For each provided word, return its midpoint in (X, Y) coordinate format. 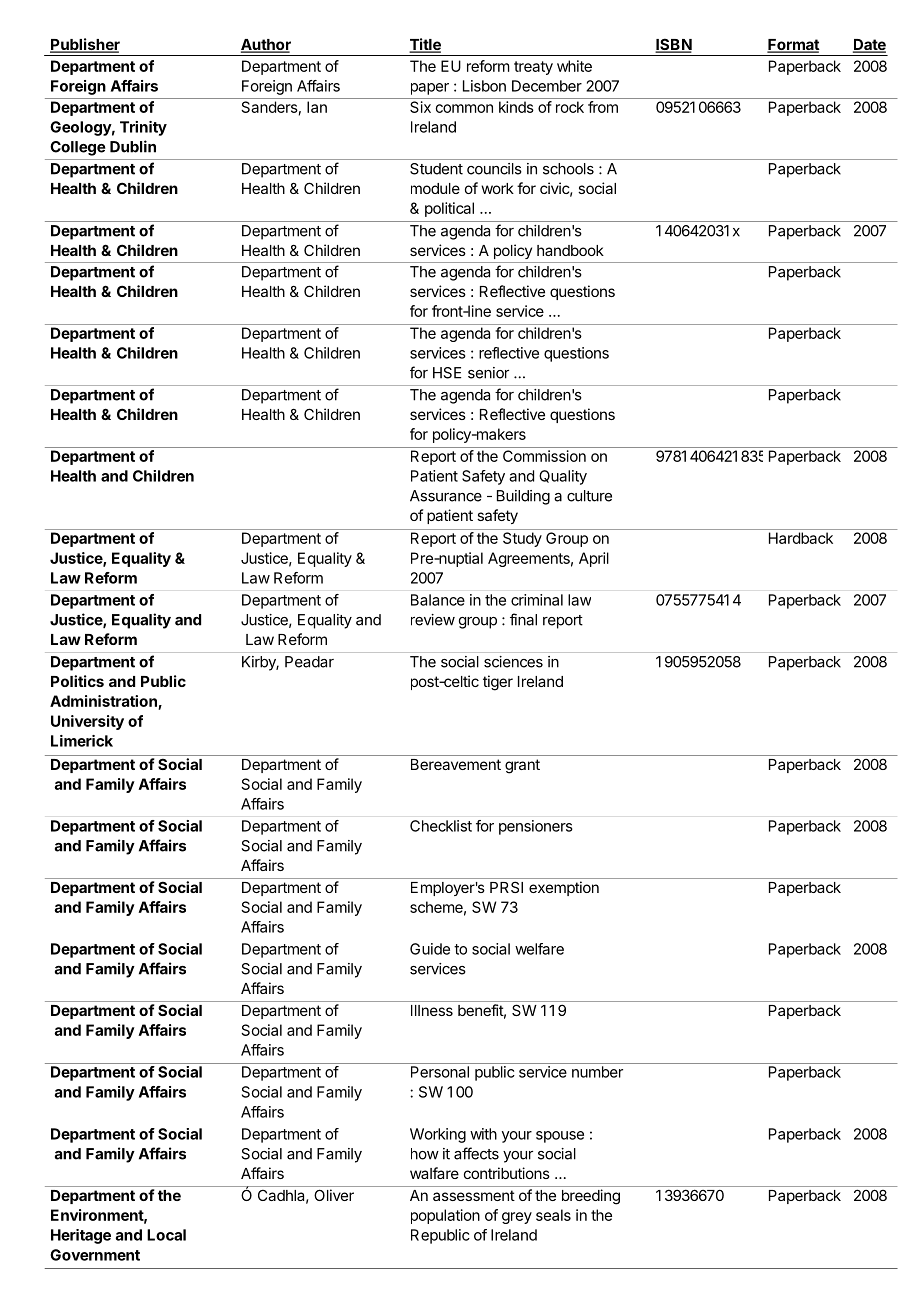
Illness (432, 1010)
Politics (77, 681)
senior (488, 373)
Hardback (801, 538)
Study (522, 539)
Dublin (133, 146)
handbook (570, 250)
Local (166, 1235)
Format (793, 46)
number (597, 1072)
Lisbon (484, 86)
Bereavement (456, 764)
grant (522, 766)
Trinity (143, 128)
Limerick (82, 741)
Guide (430, 949)
